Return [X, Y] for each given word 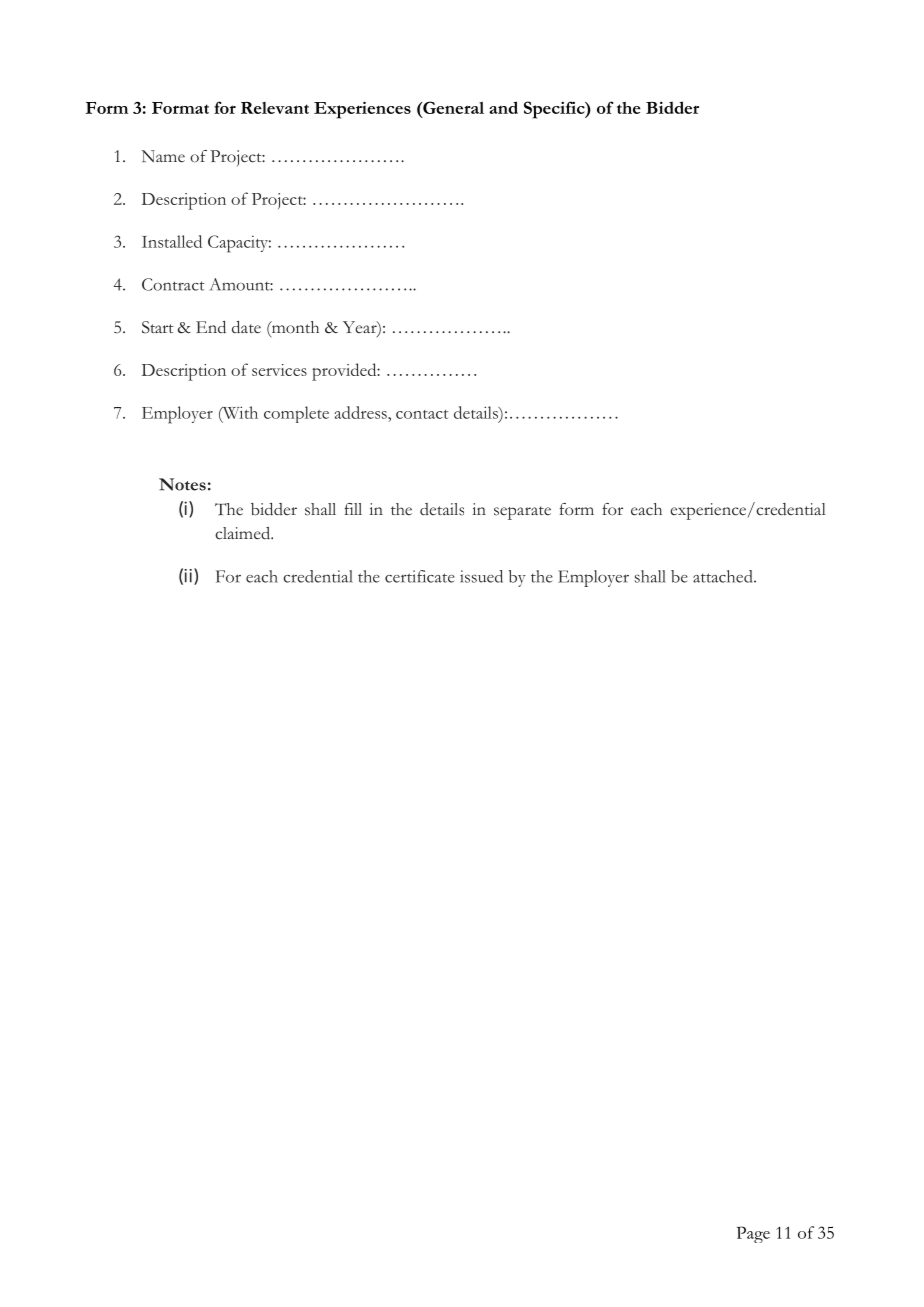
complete [296, 414]
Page [753, 1234]
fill [353, 509]
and [503, 107]
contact [422, 414]
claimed [244, 533]
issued [481, 576]
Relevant [275, 108]
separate [522, 513]
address [361, 412]
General [452, 107]
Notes [182, 484]
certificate [420, 576]
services [279, 370]
